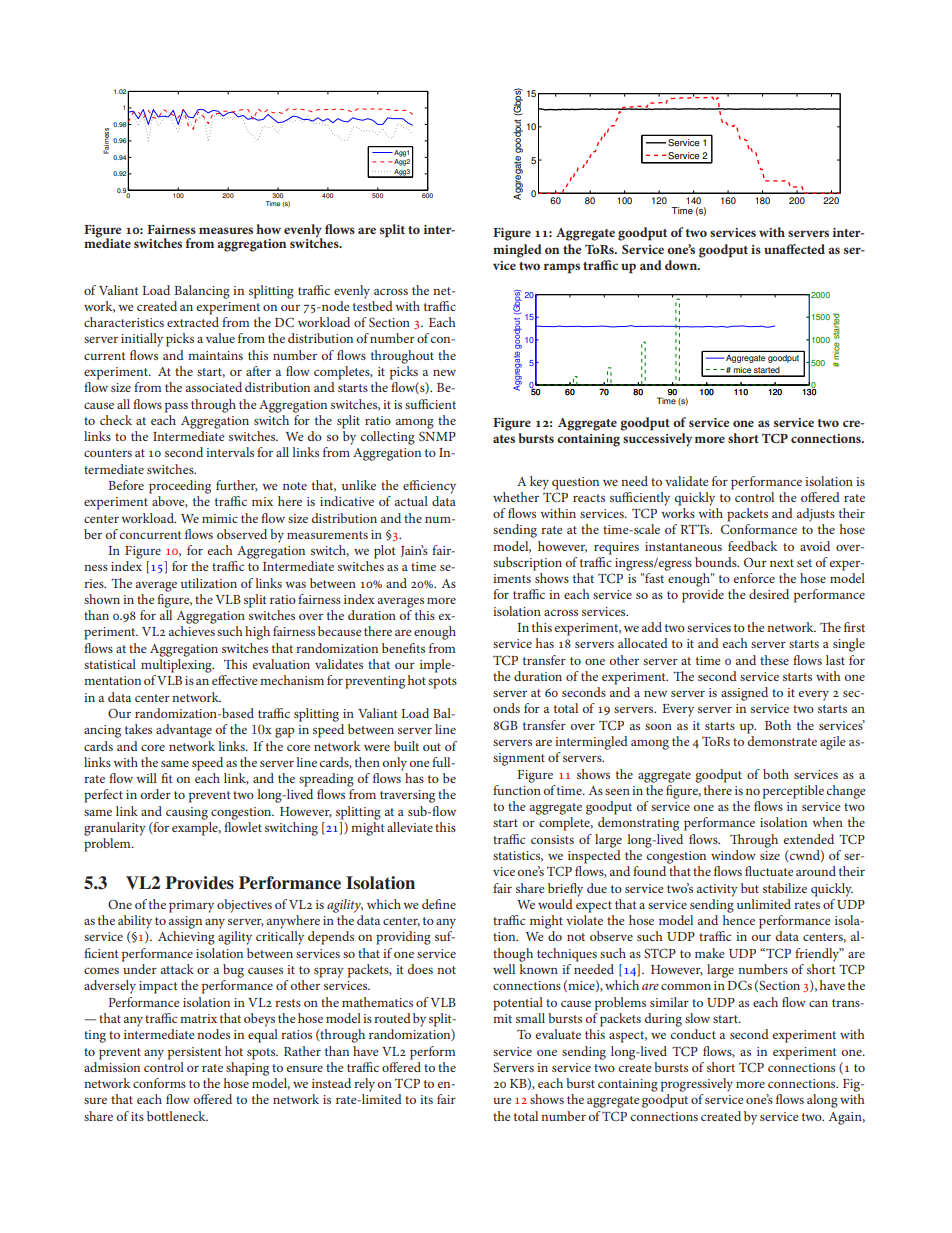 The width and height of the page is (952, 1233). What do you see at coordinates (159, 1083) in the page?
I see `conforms` at bounding box center [159, 1083].
